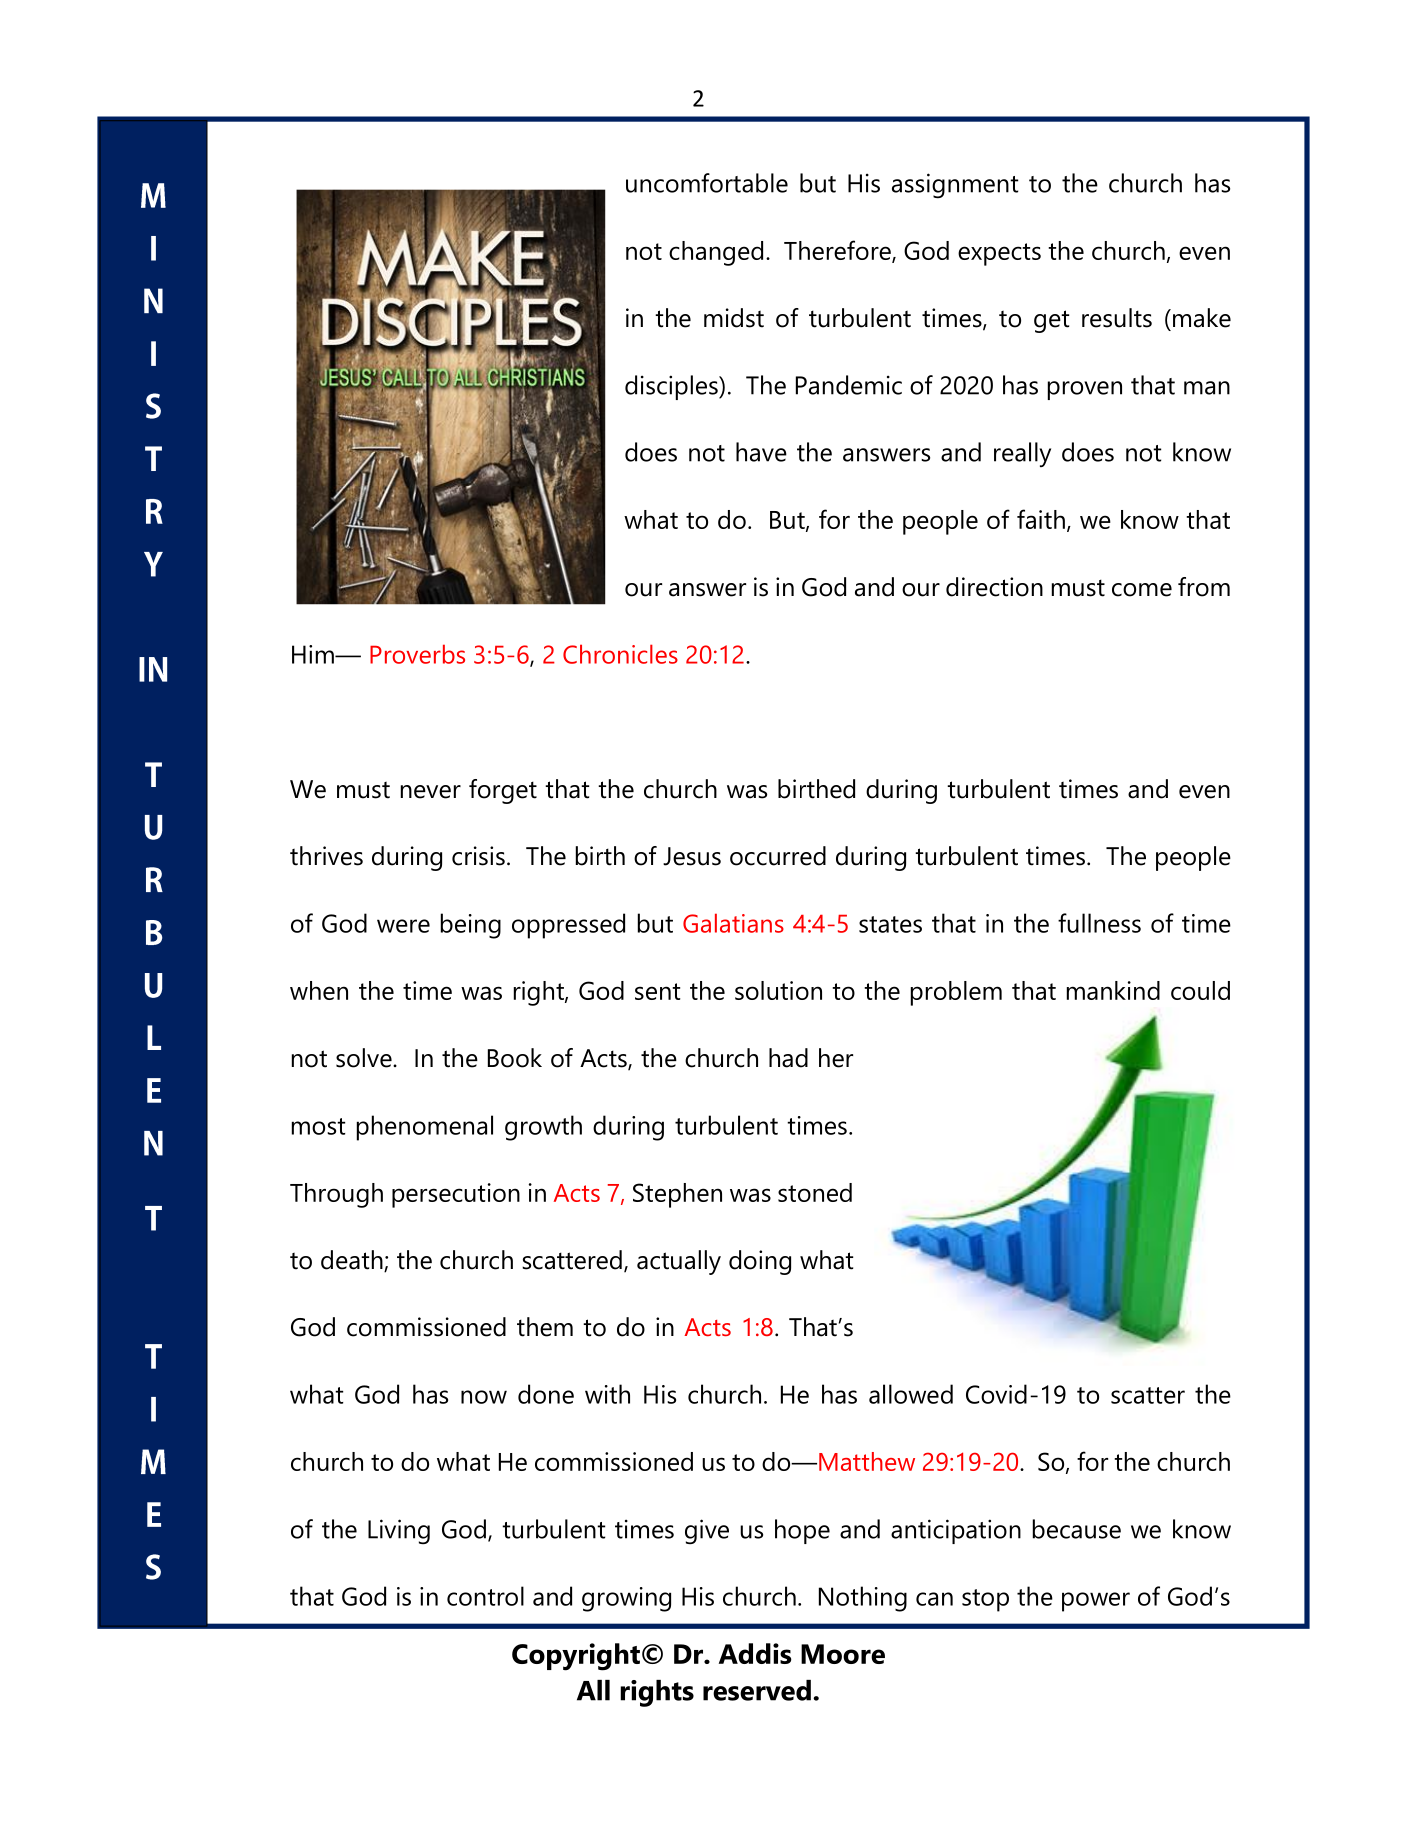  I want to click on Addis, so click(755, 1653).
